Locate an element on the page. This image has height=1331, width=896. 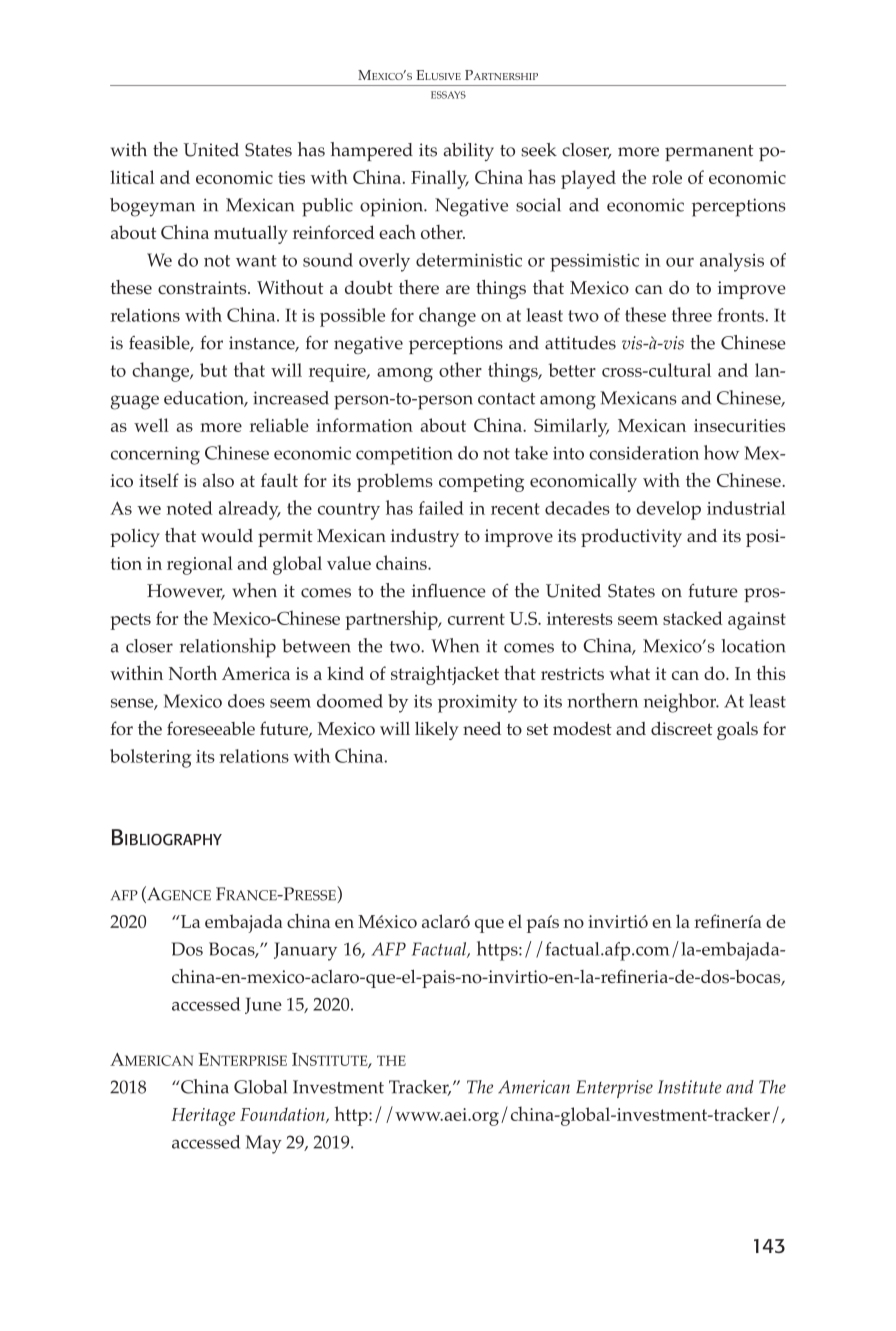
permanent is located at coordinates (709, 153).
